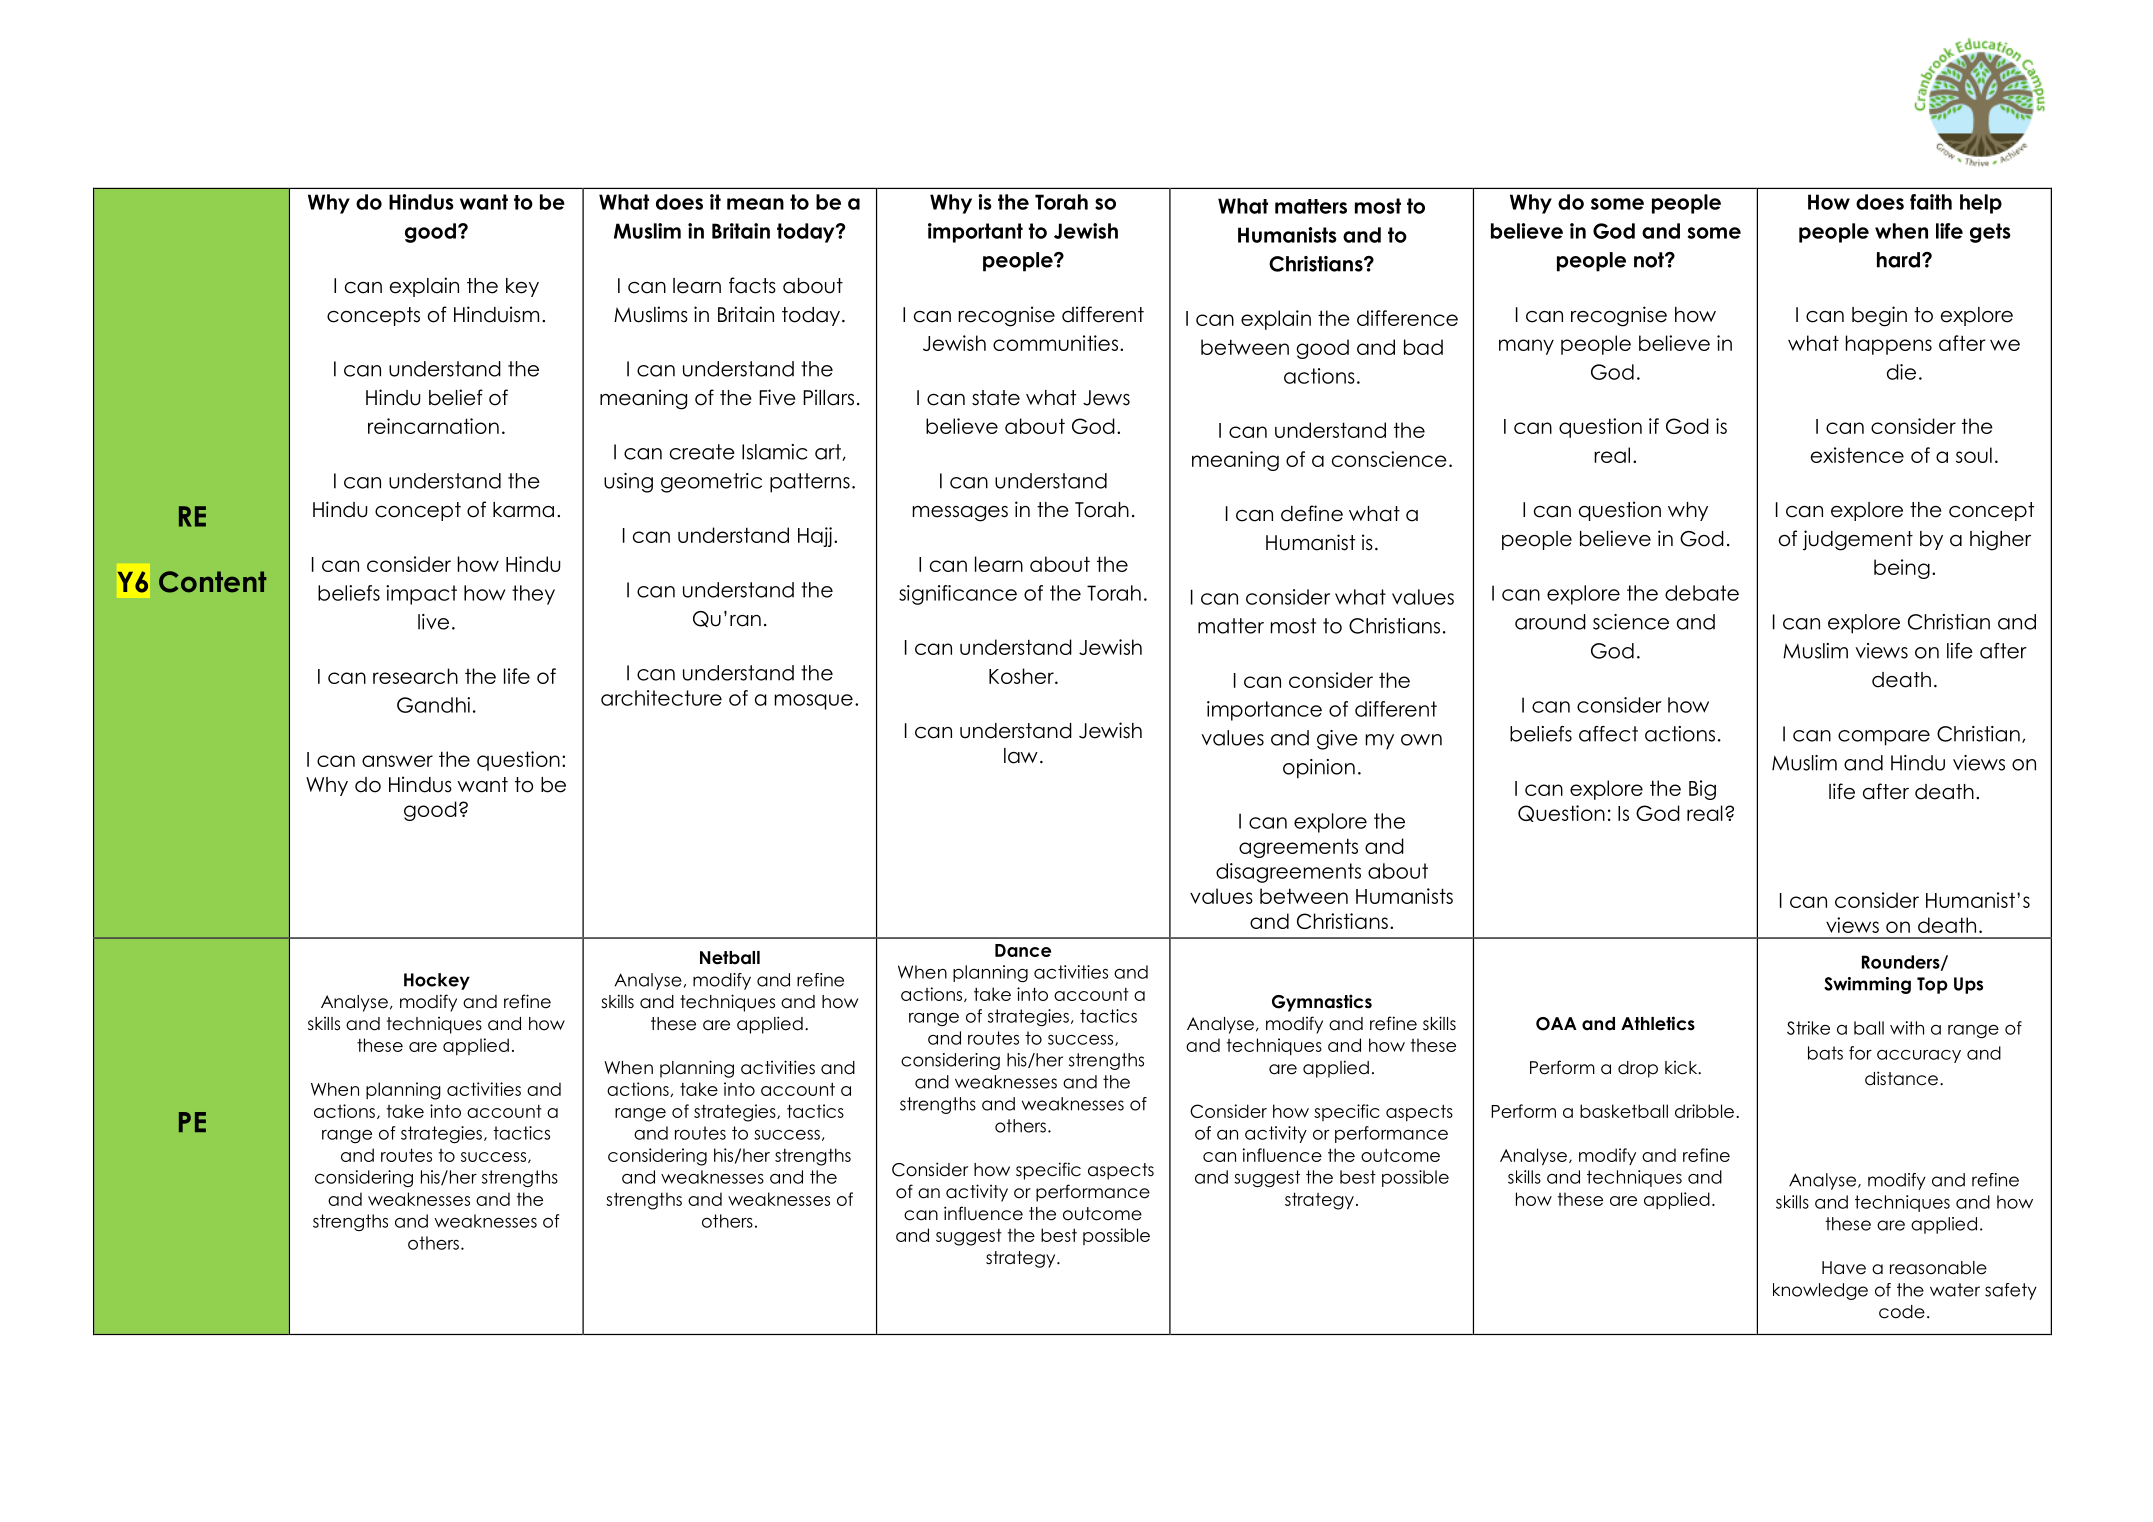 This screenshot has width=2153, height=1522. What do you see at coordinates (1322, 1003) in the screenshot?
I see `Gymnastics` at bounding box center [1322, 1003].
